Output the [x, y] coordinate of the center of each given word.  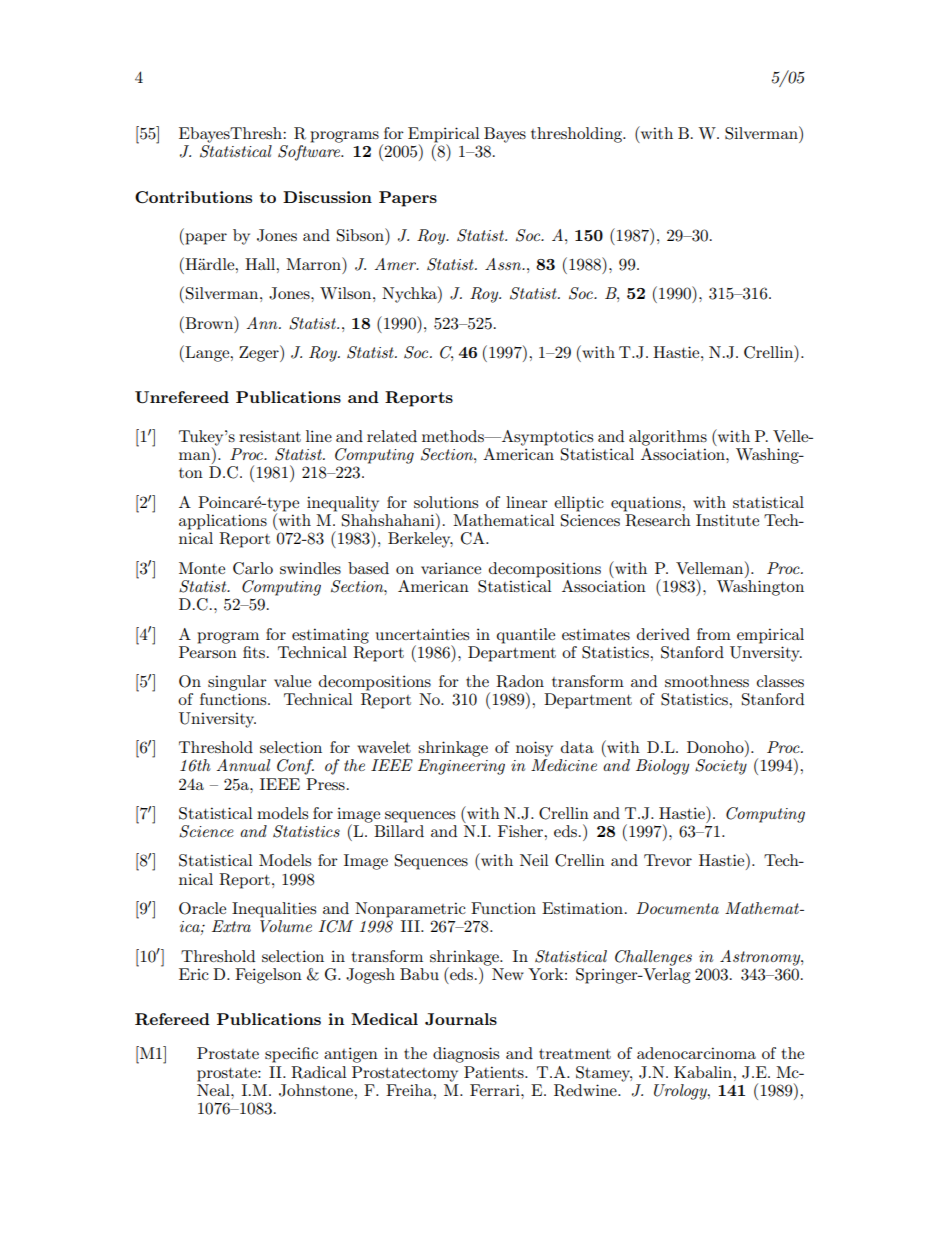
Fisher [521, 831]
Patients [495, 1072]
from [714, 634]
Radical [319, 1072]
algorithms [668, 438]
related [392, 436]
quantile [526, 636]
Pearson [208, 652]
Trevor [668, 860]
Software [310, 153]
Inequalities [274, 910]
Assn [504, 264]
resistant [270, 436]
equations [647, 504]
